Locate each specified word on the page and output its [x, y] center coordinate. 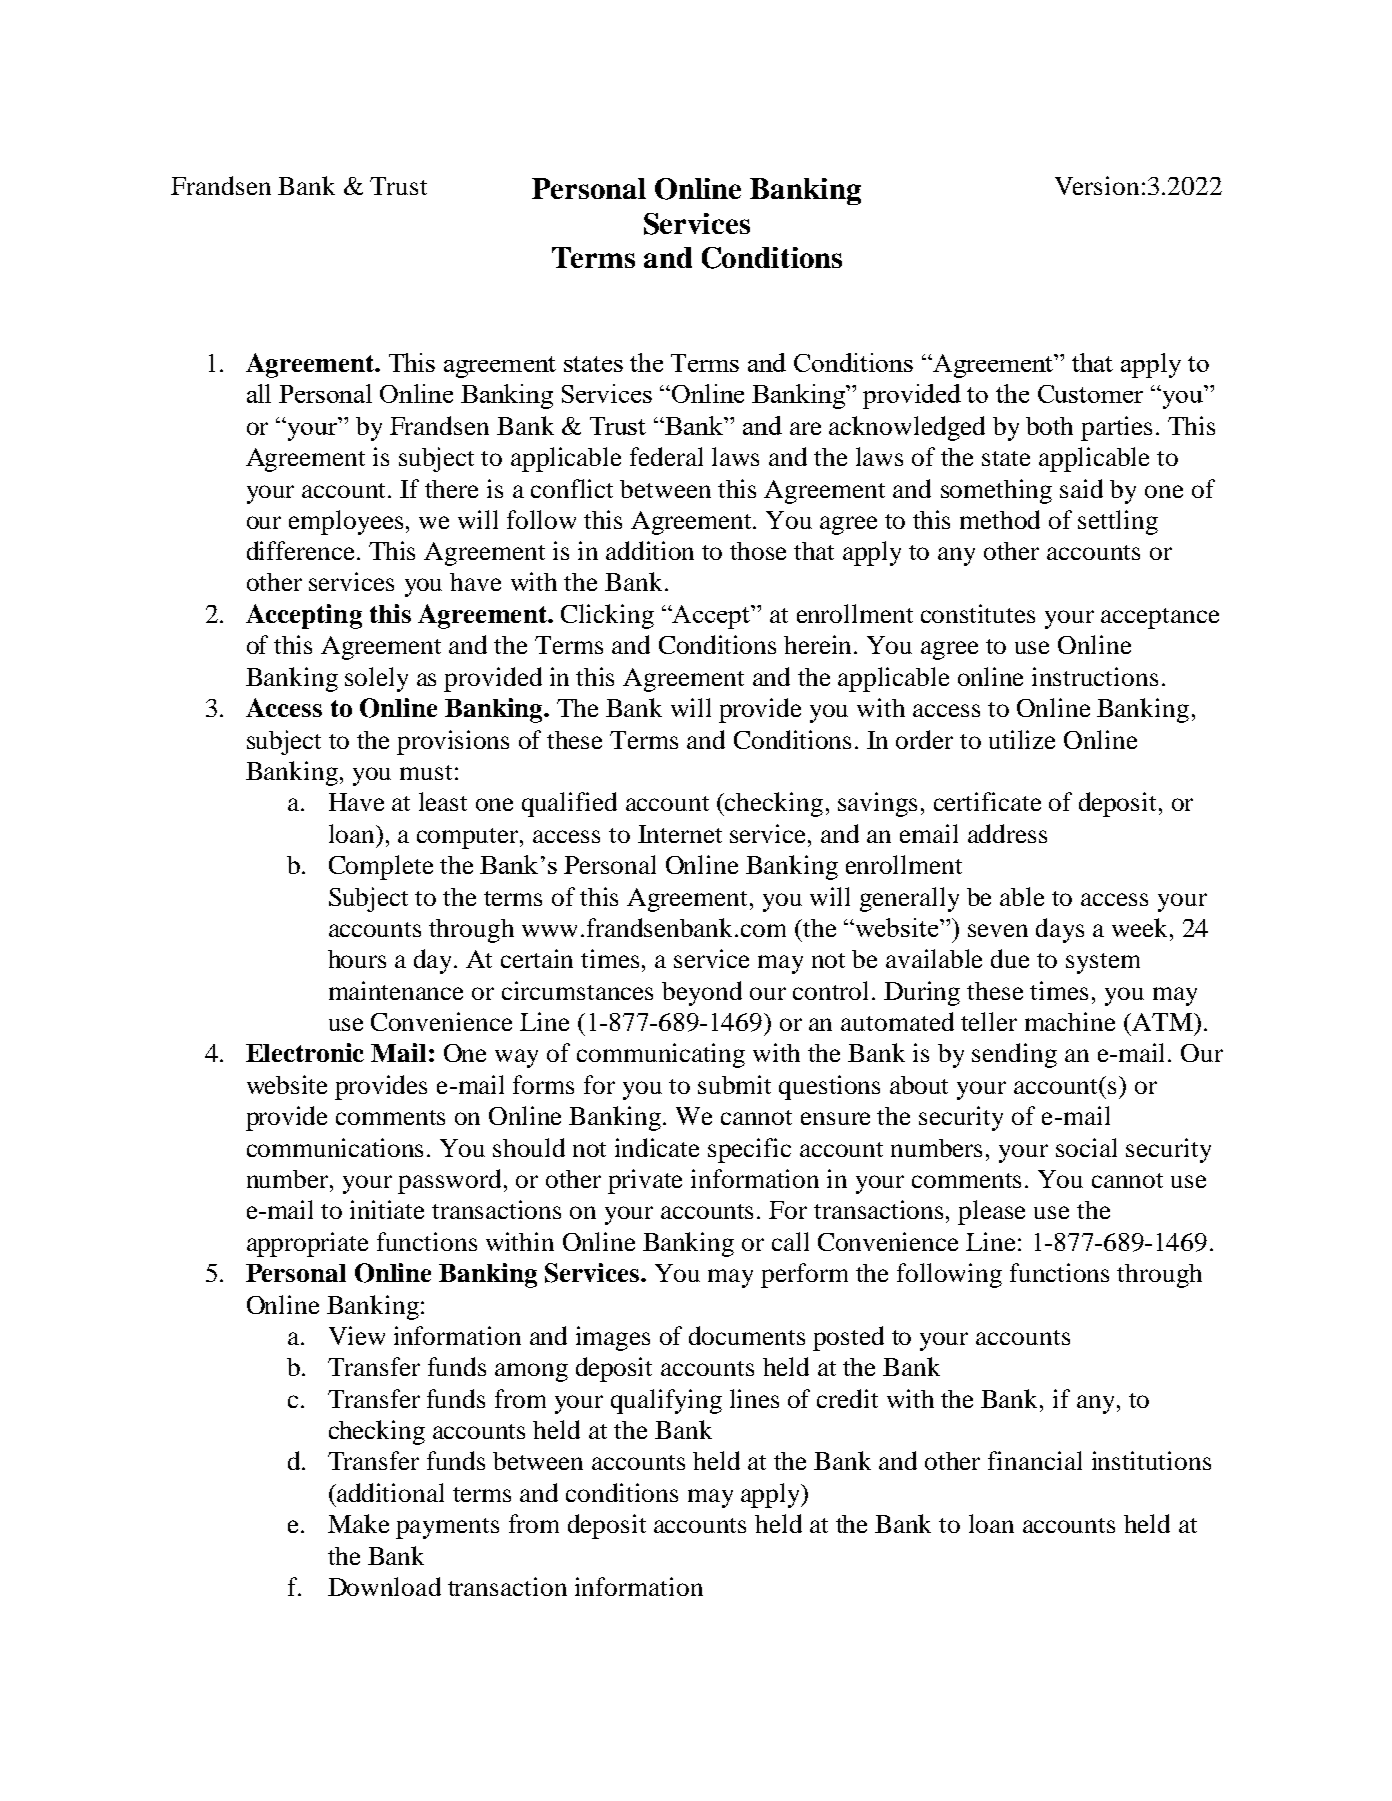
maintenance [396, 990]
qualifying [666, 1401]
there [451, 489]
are [805, 428]
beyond [702, 993]
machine [1070, 1021]
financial [1035, 1460]
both [1049, 426]
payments [447, 1528]
